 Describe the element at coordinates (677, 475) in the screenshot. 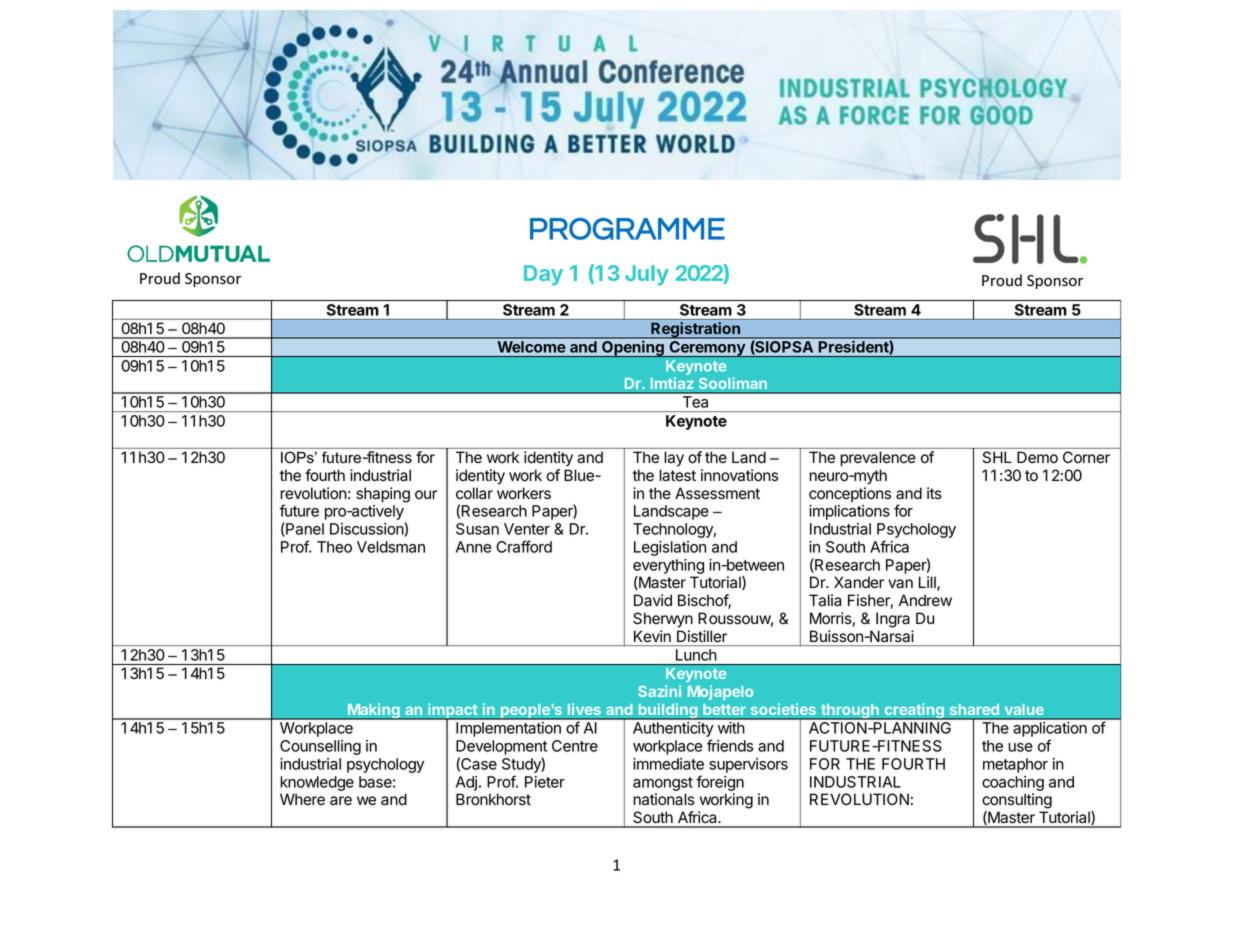

I see `latest` at that location.
